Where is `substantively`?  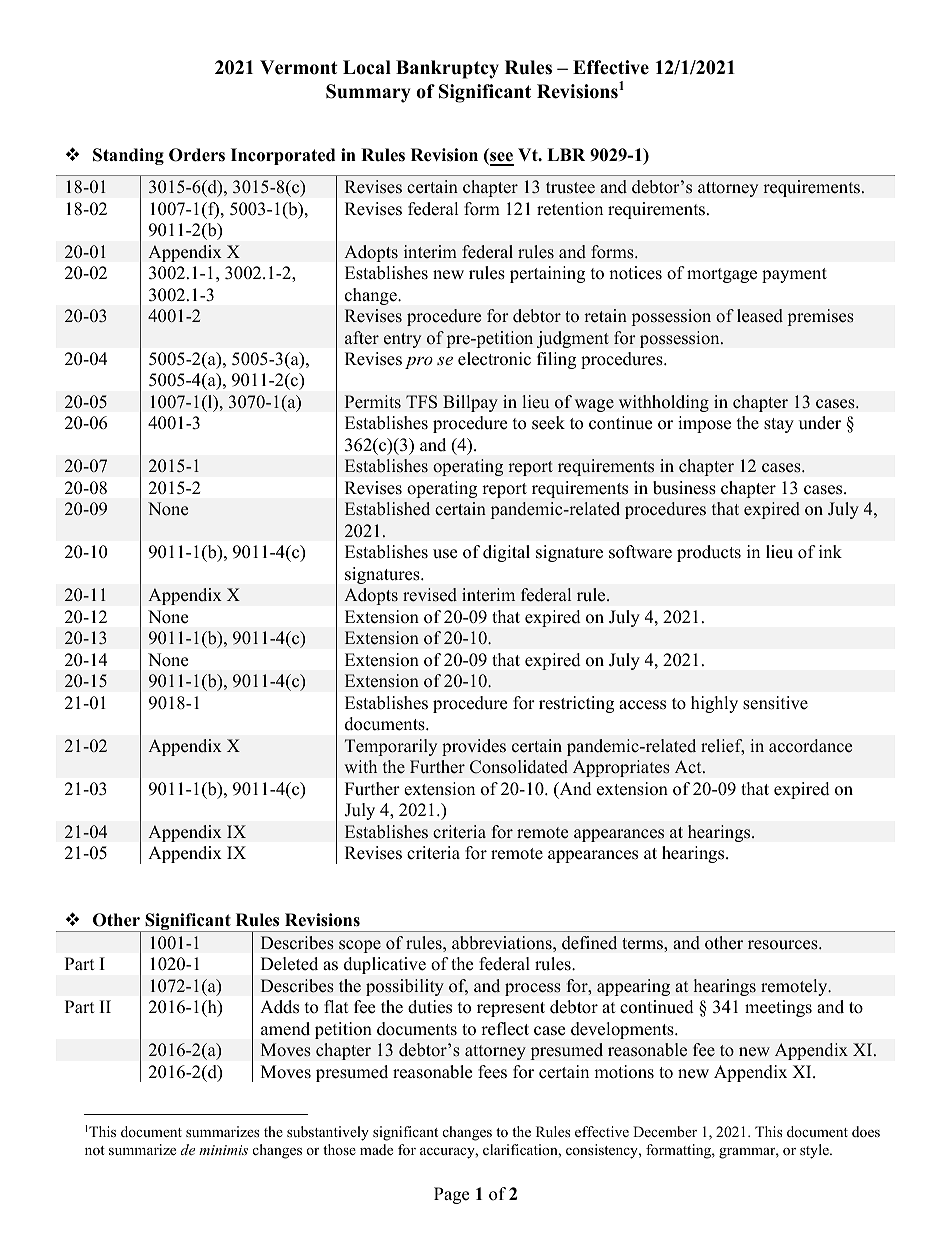
substantively is located at coordinates (328, 1133).
